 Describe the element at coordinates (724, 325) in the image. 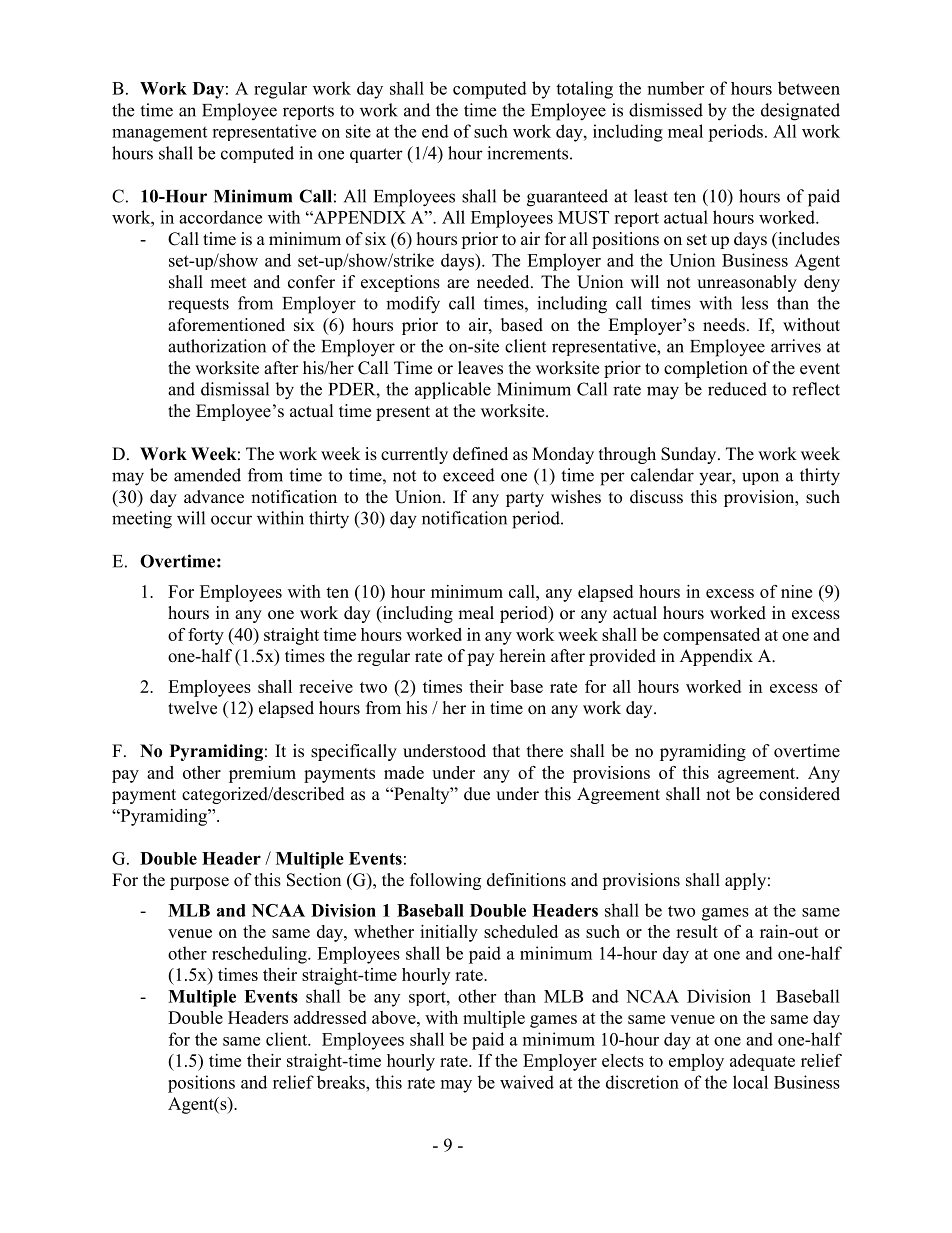

I see `needs` at that location.
